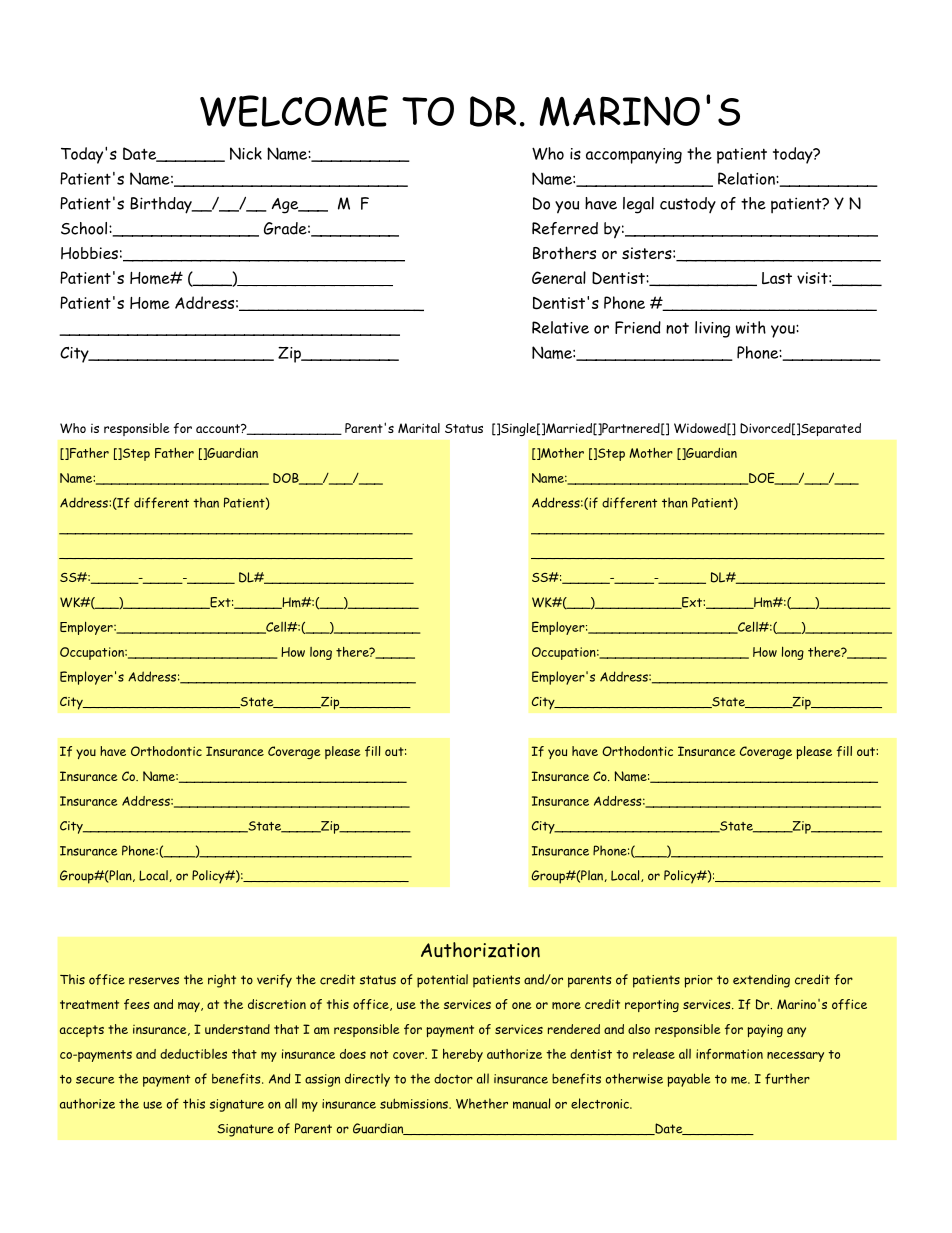 Image resolution: width=952 pixels, height=1233 pixels. Describe the element at coordinates (294, 111) in the page. I see `WELCOME` at that location.
